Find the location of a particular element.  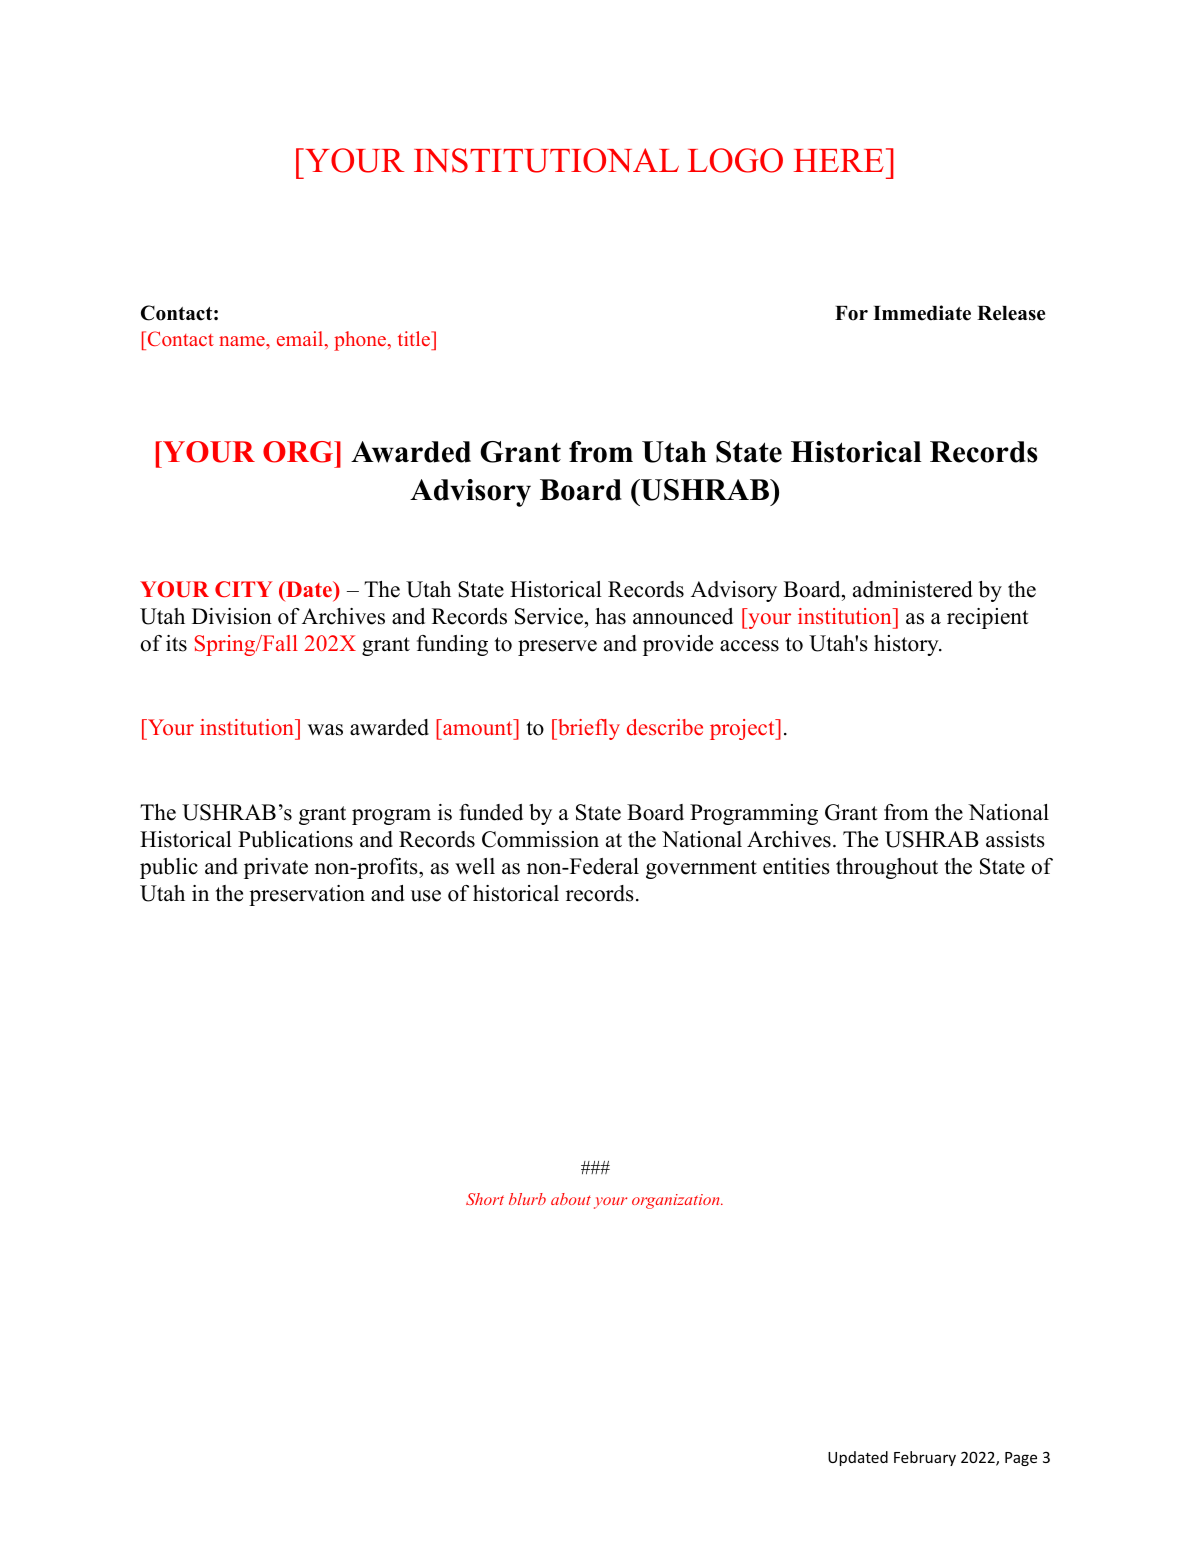

Commission is located at coordinates (540, 839).
